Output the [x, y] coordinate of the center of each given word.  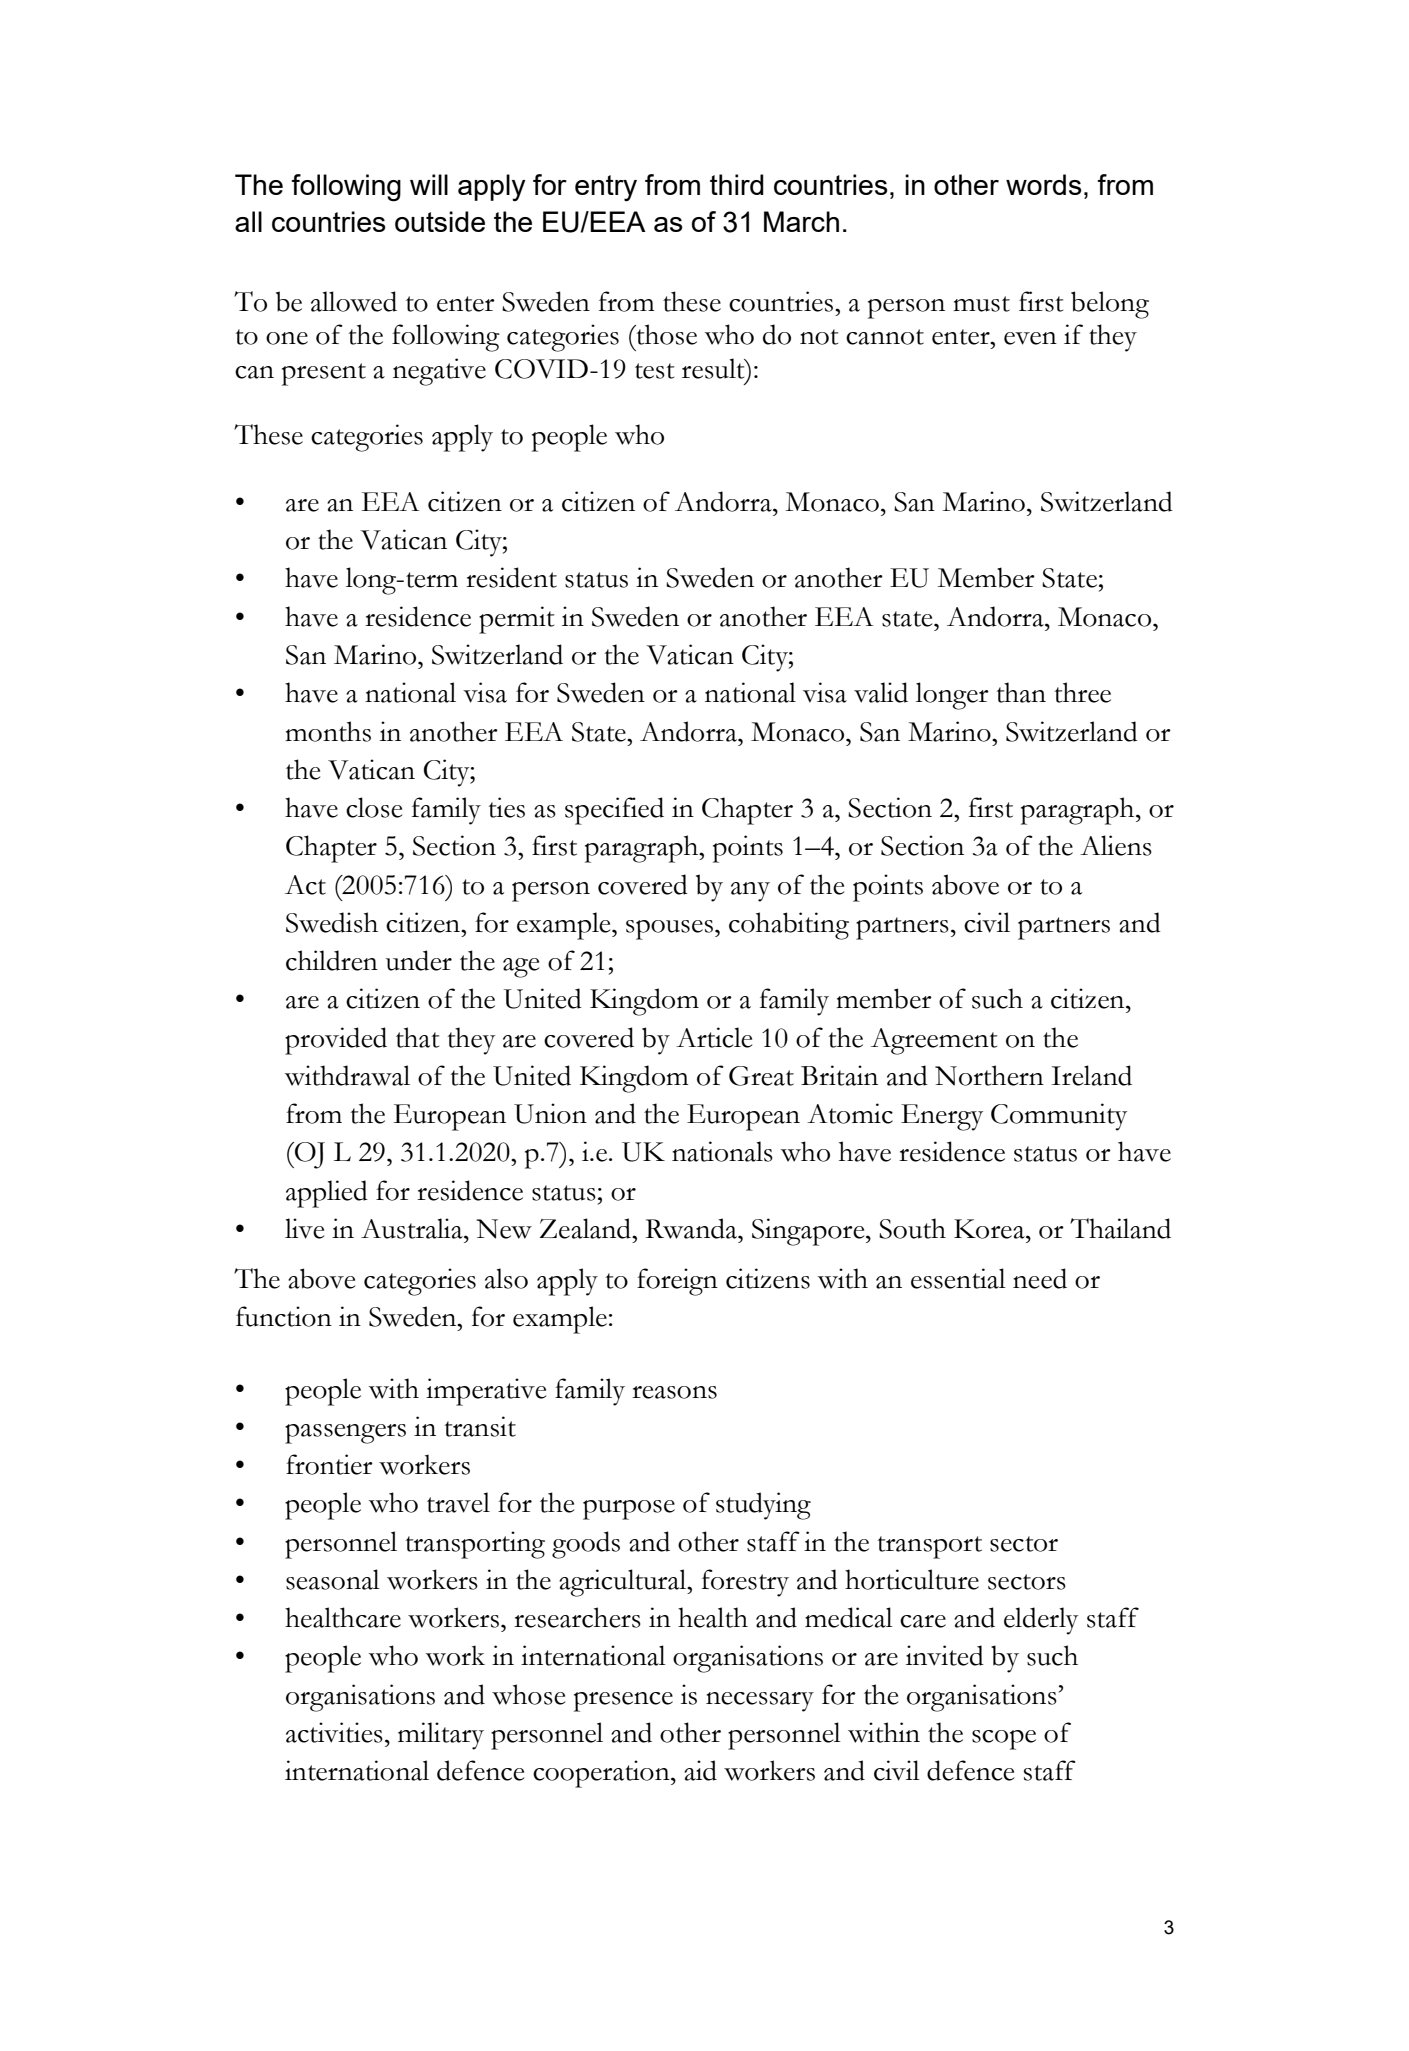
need [1040, 1278]
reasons [674, 1392]
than [1021, 692]
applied [327, 1194]
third [737, 184]
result [714, 368]
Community [1059, 1117]
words [1044, 184]
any [750, 892]
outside [440, 221]
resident [511, 577]
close [374, 807]
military [441, 1736]
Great [761, 1076]
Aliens [1116, 845]
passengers [345, 1434]
